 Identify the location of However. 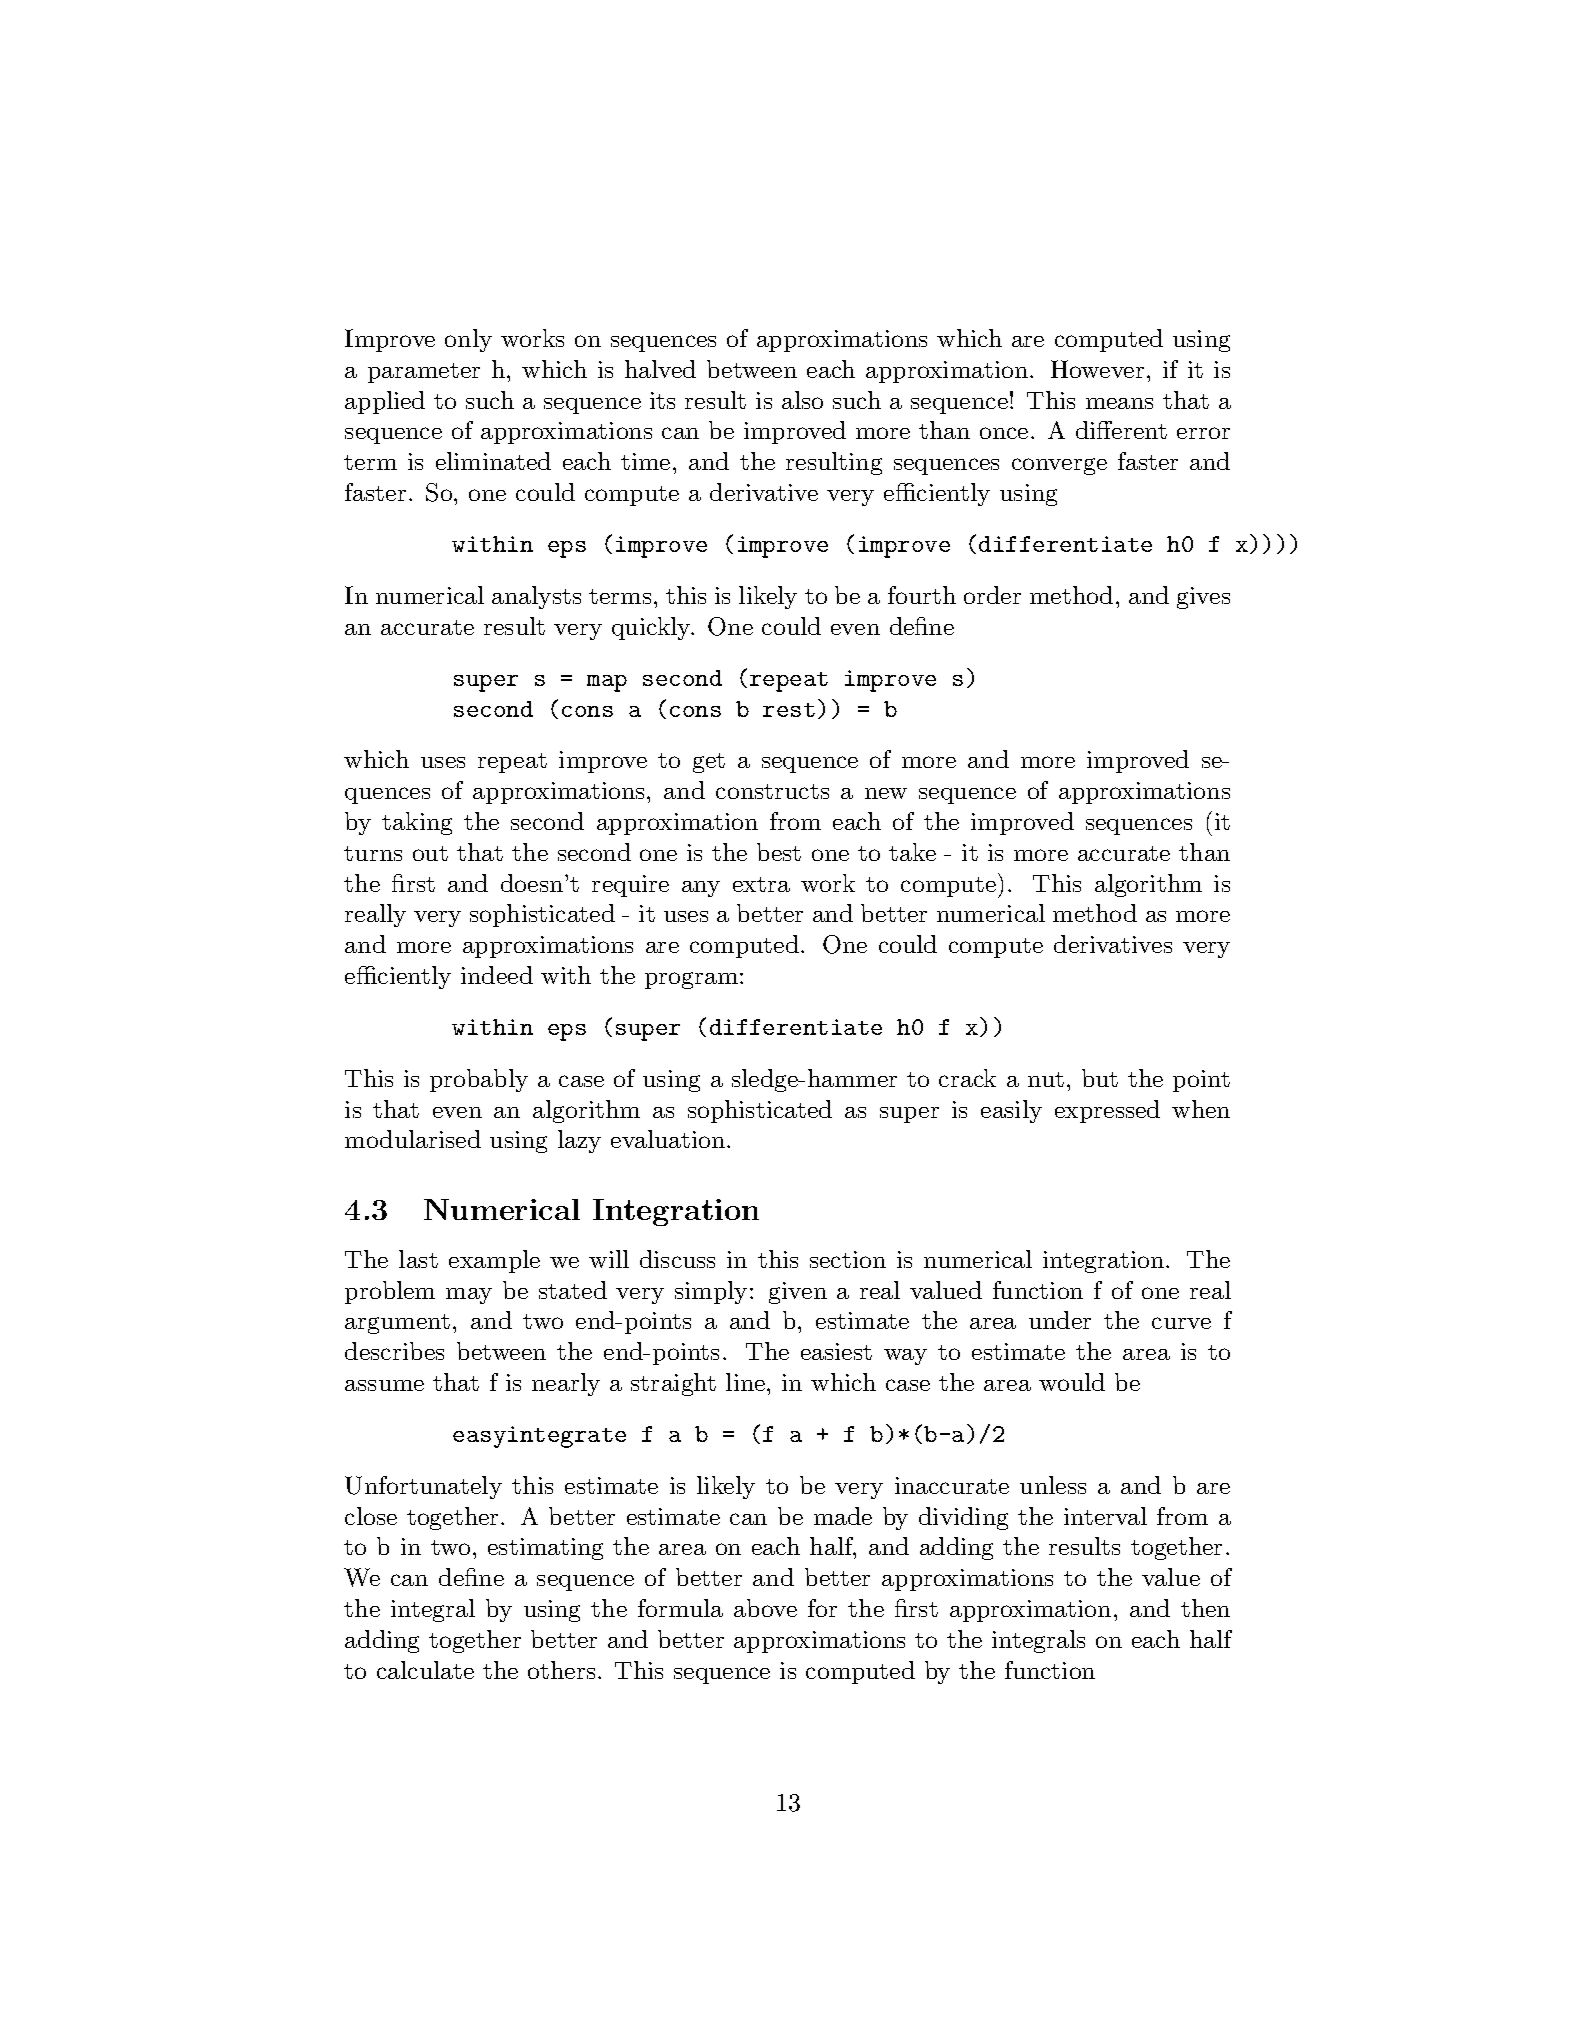
(1097, 369).
